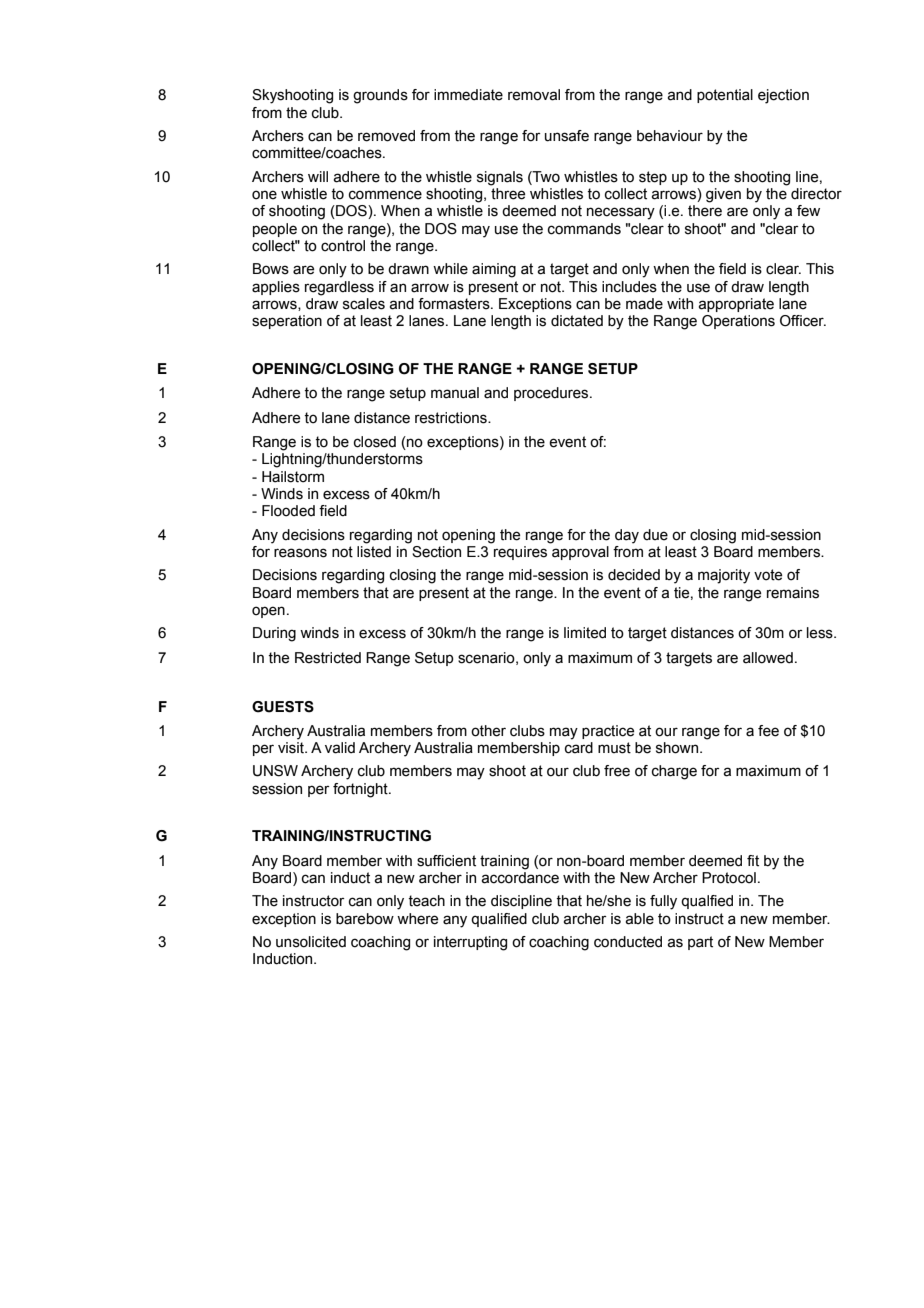 This screenshot has height=1308, width=924. Describe the element at coordinates (520, 553) in the screenshot. I see `requires` at that location.
